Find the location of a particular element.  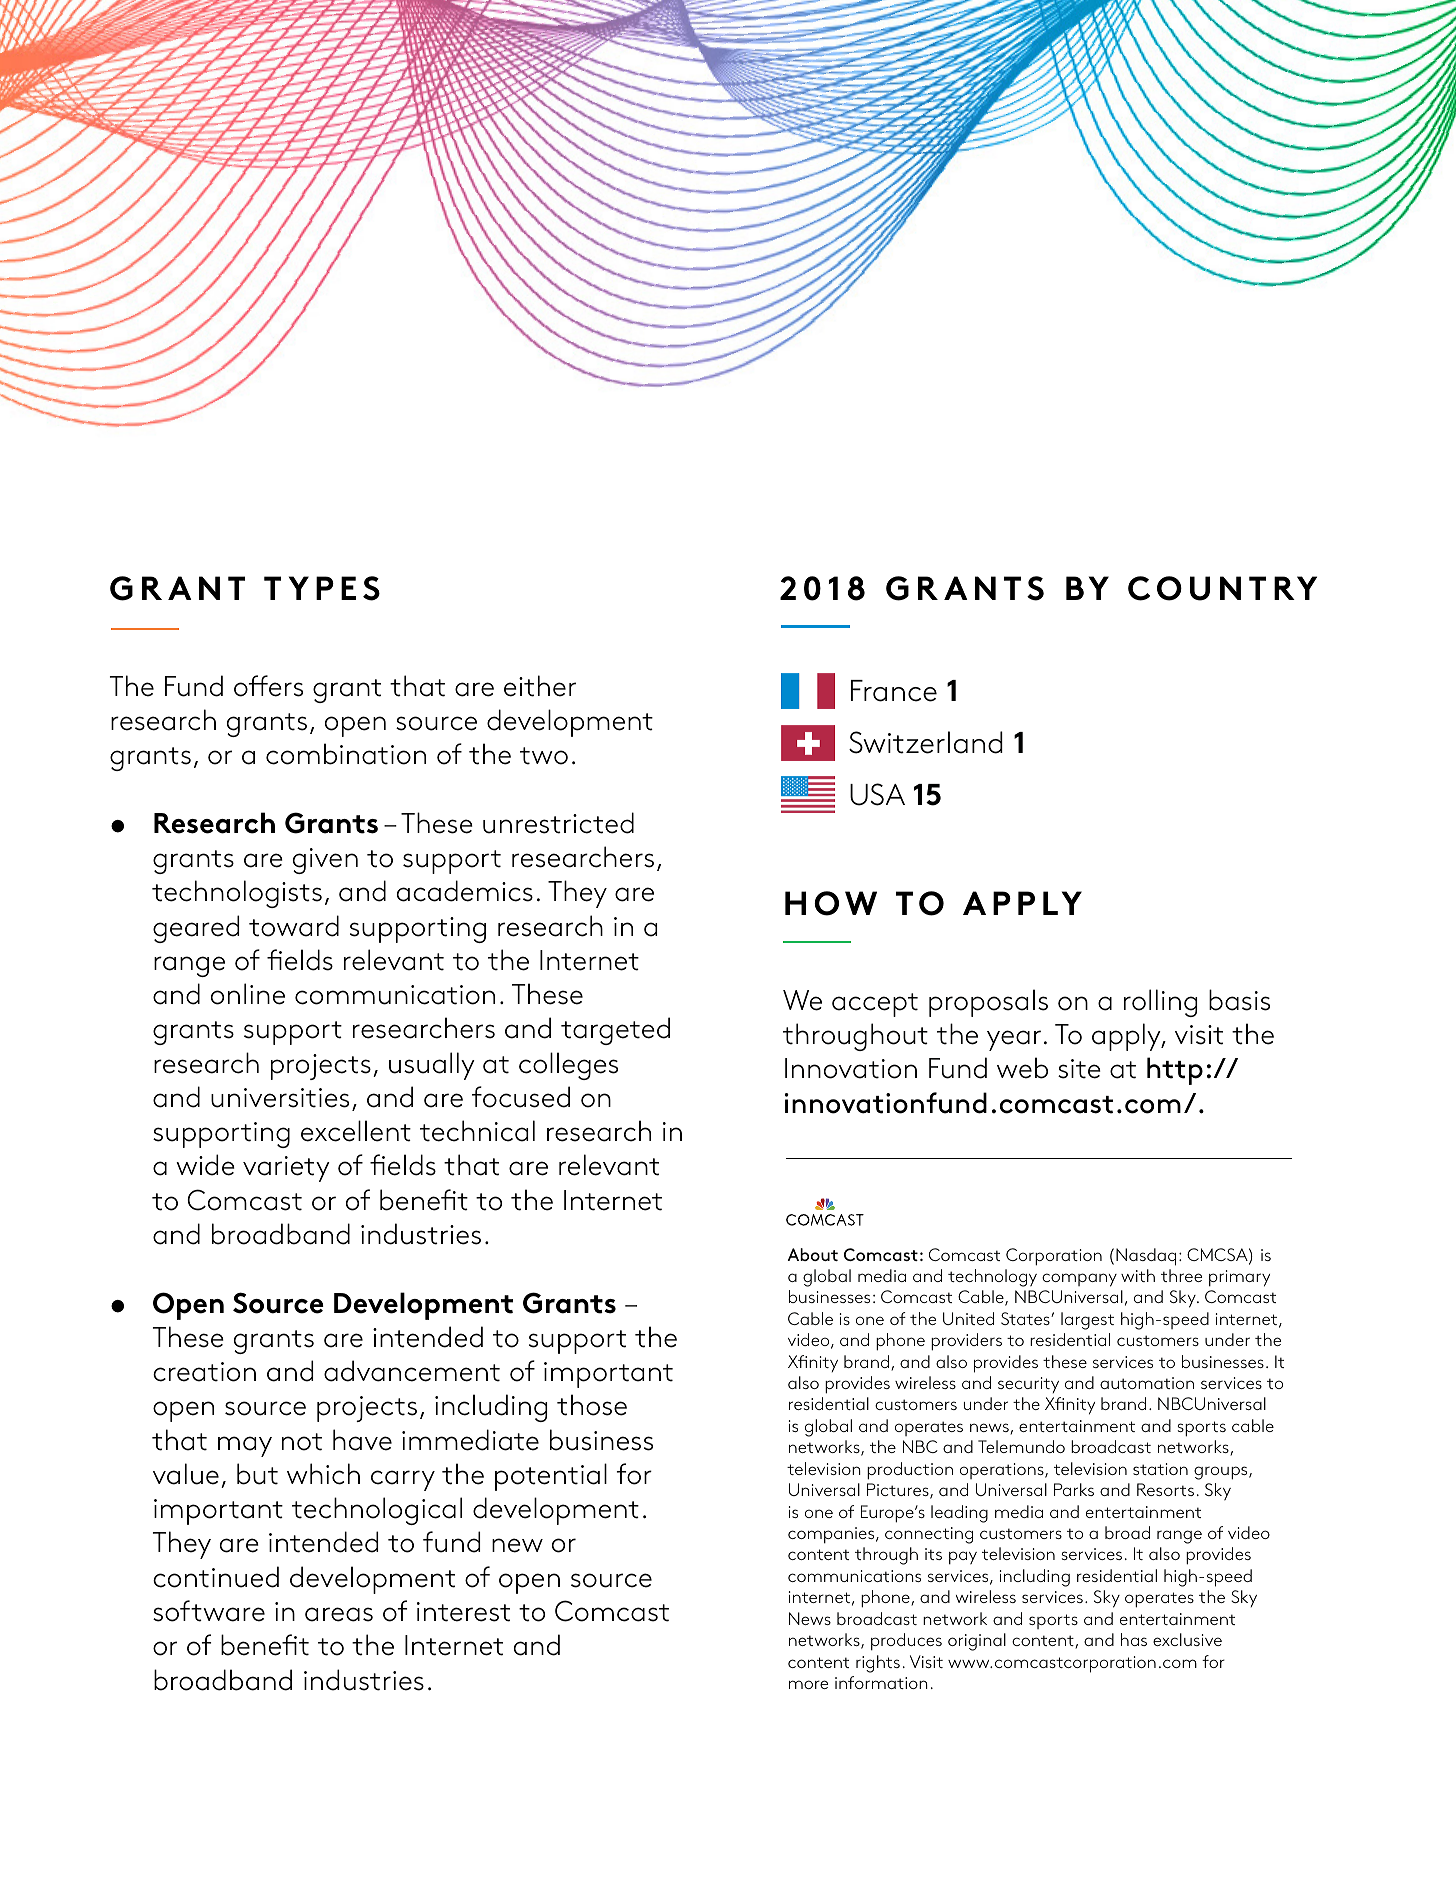

rolling is located at coordinates (1160, 1003).
